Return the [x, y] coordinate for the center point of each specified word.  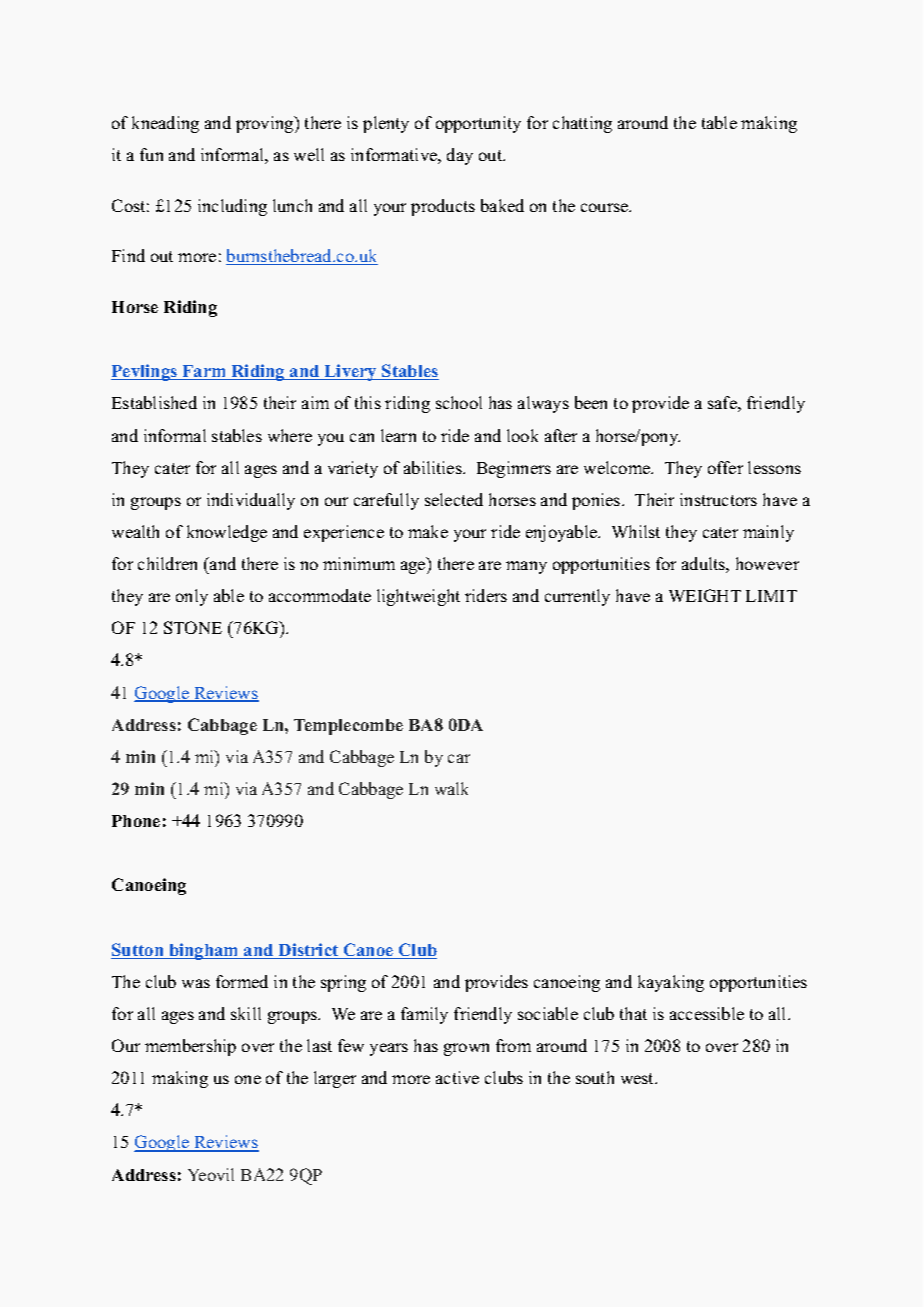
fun [151, 154]
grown [466, 1049]
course [605, 207]
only [192, 597]
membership [190, 1047]
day [460, 156]
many [526, 567]
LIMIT [771, 596]
